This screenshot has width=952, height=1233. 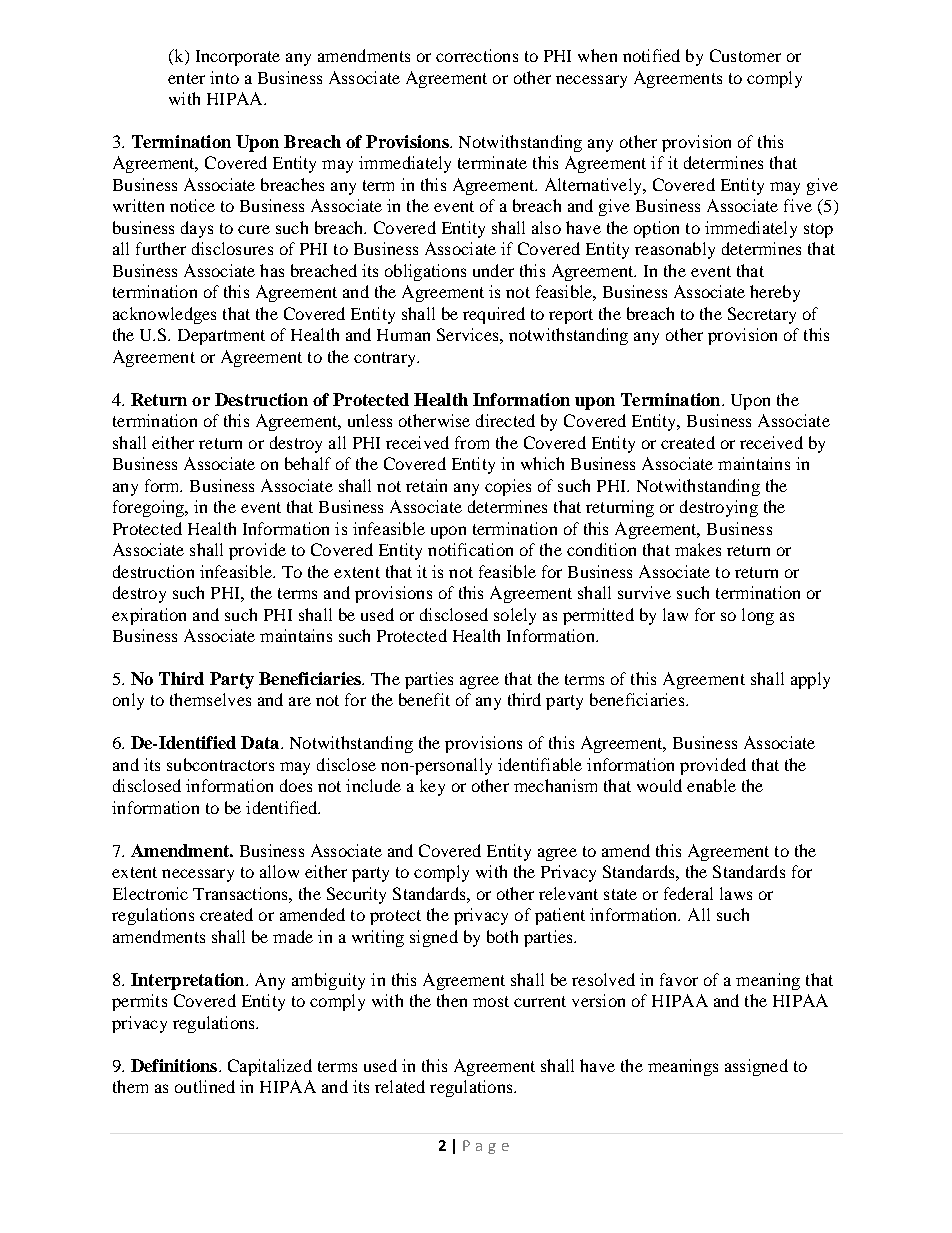 What do you see at coordinates (762, 315) in the screenshot?
I see `Secretary` at bounding box center [762, 315].
